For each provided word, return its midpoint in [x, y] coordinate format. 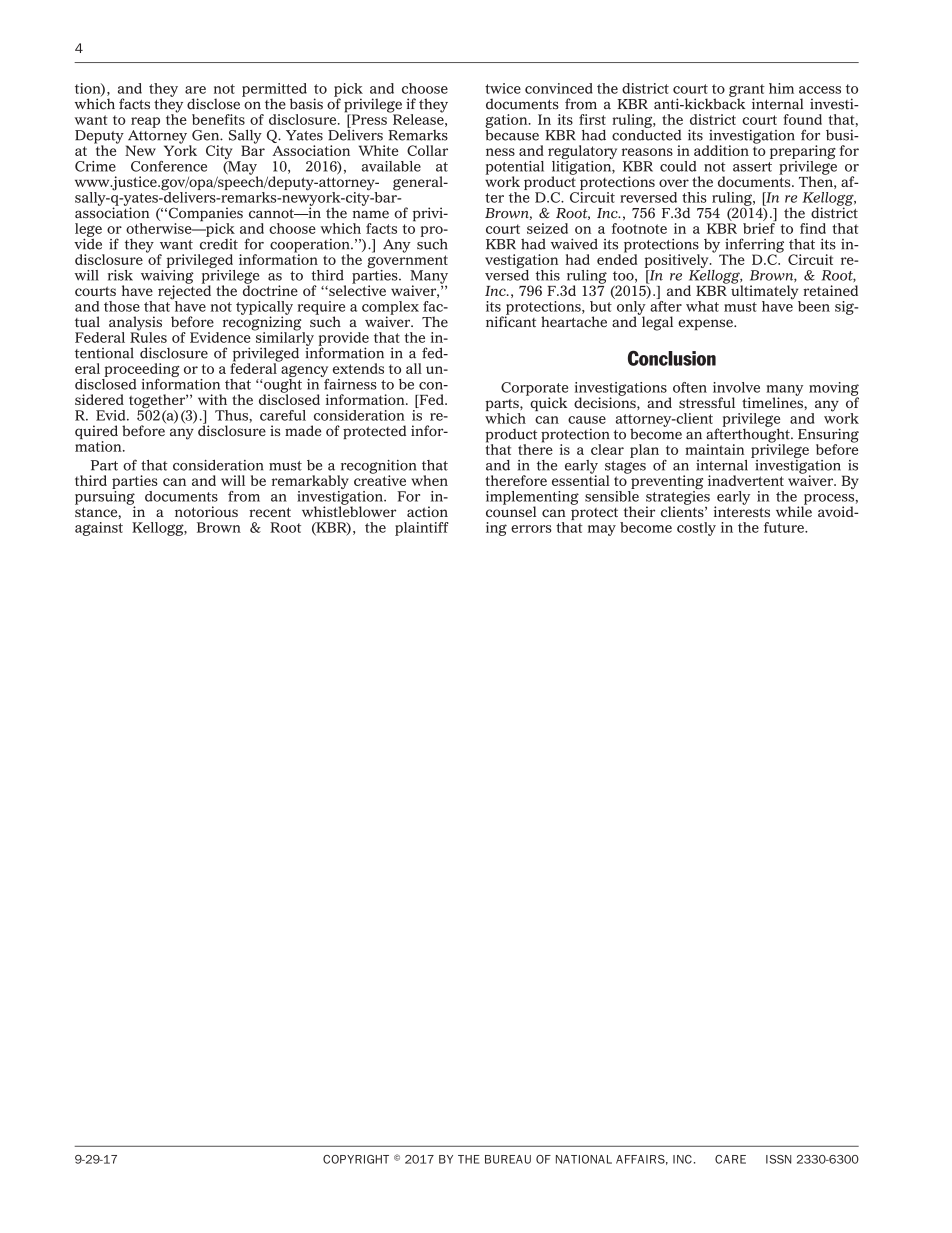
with [212, 399]
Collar [427, 150]
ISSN [778, 1159]
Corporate [534, 390]
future [785, 527]
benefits [218, 119]
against [99, 529]
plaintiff [422, 529]
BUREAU [508, 1159]
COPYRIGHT [356, 1159]
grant [747, 91]
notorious [206, 511]
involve [736, 387]
